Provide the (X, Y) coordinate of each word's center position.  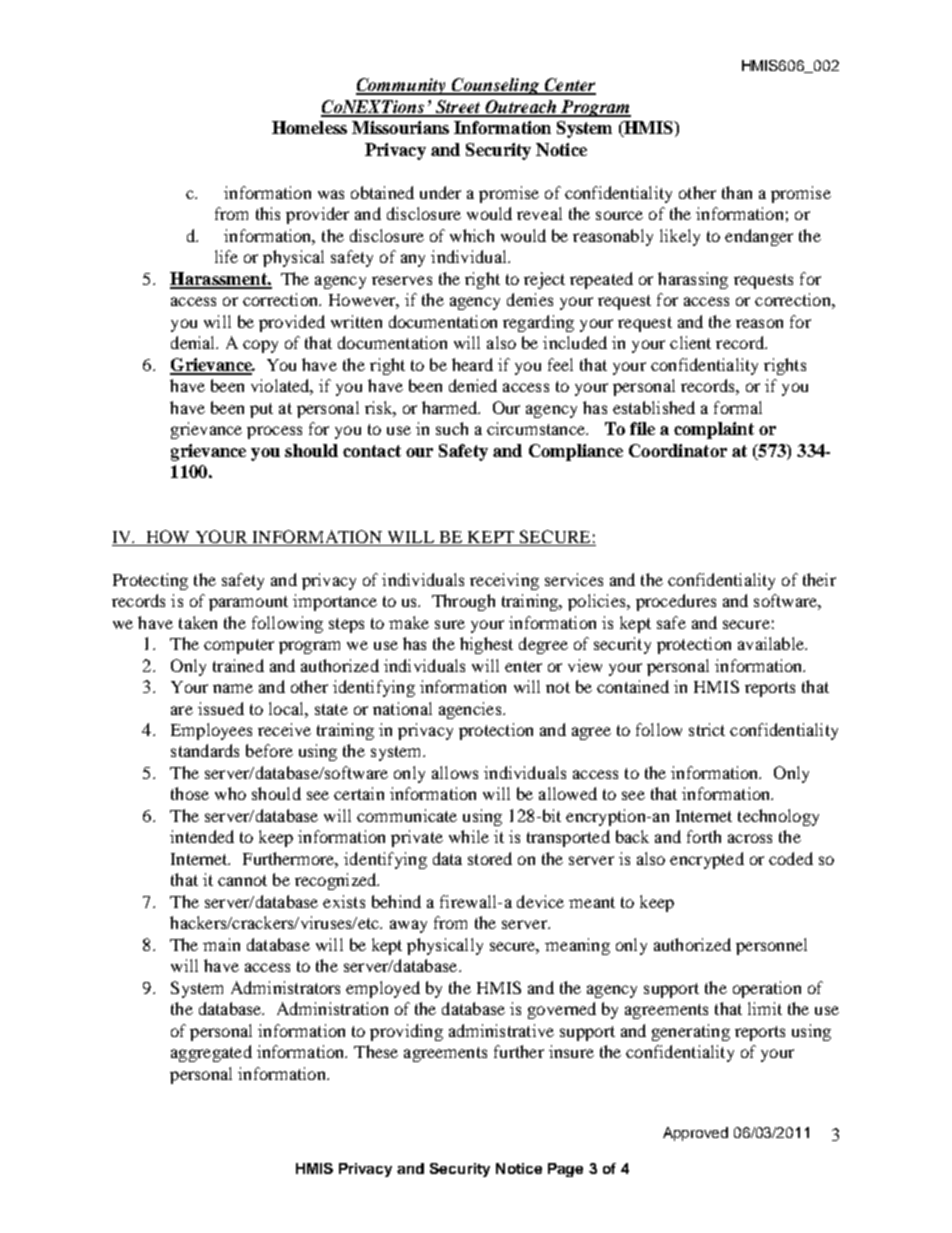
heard (472, 364)
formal (738, 407)
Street (458, 108)
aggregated (211, 1053)
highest (486, 645)
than (737, 192)
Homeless (309, 127)
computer (239, 646)
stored (490, 858)
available (772, 643)
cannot (242, 880)
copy (260, 346)
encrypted (707, 860)
